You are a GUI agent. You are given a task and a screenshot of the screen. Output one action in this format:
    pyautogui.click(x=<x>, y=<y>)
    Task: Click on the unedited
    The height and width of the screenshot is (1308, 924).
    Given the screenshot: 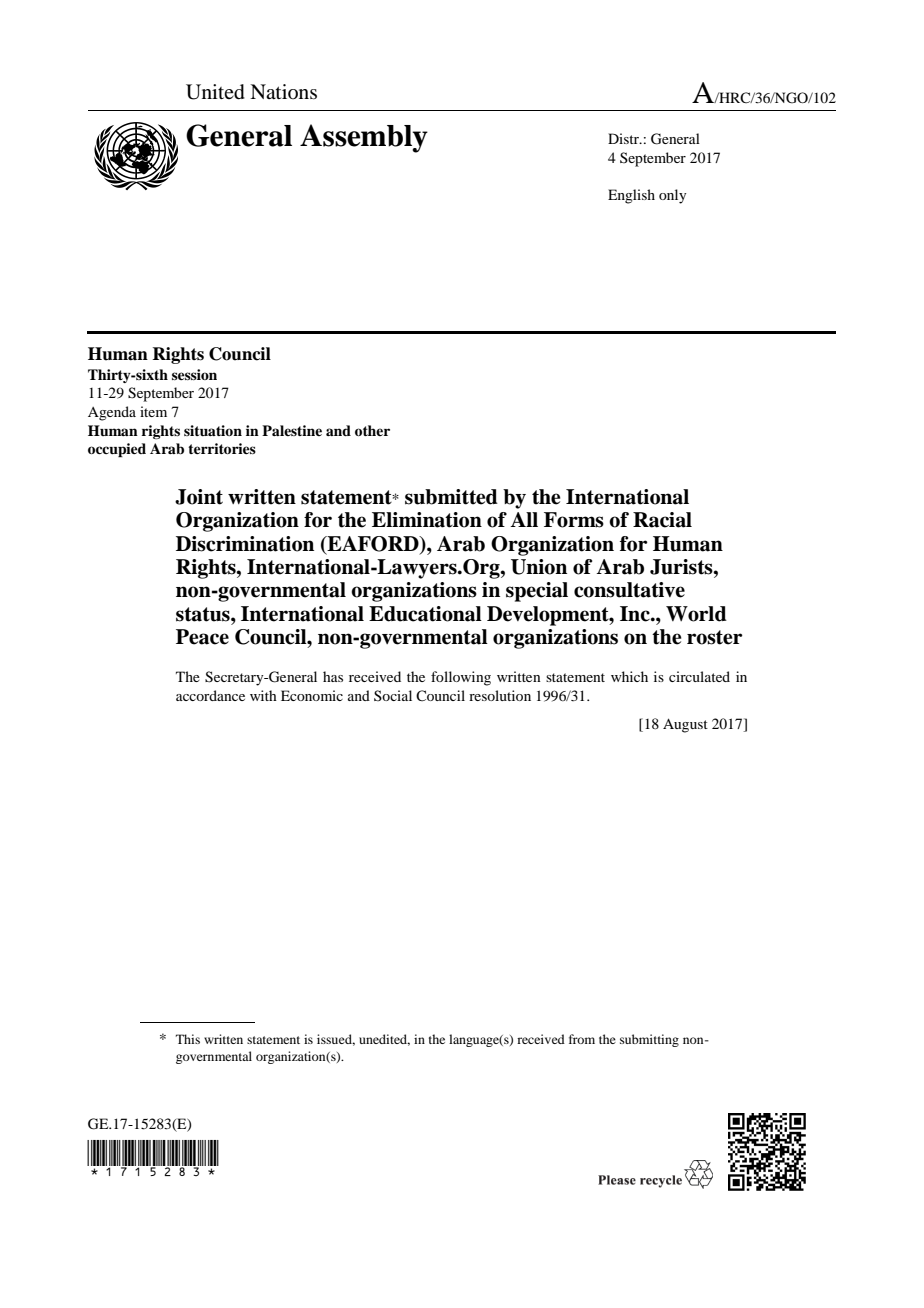 What is the action you would take?
    pyautogui.click(x=384, y=1040)
